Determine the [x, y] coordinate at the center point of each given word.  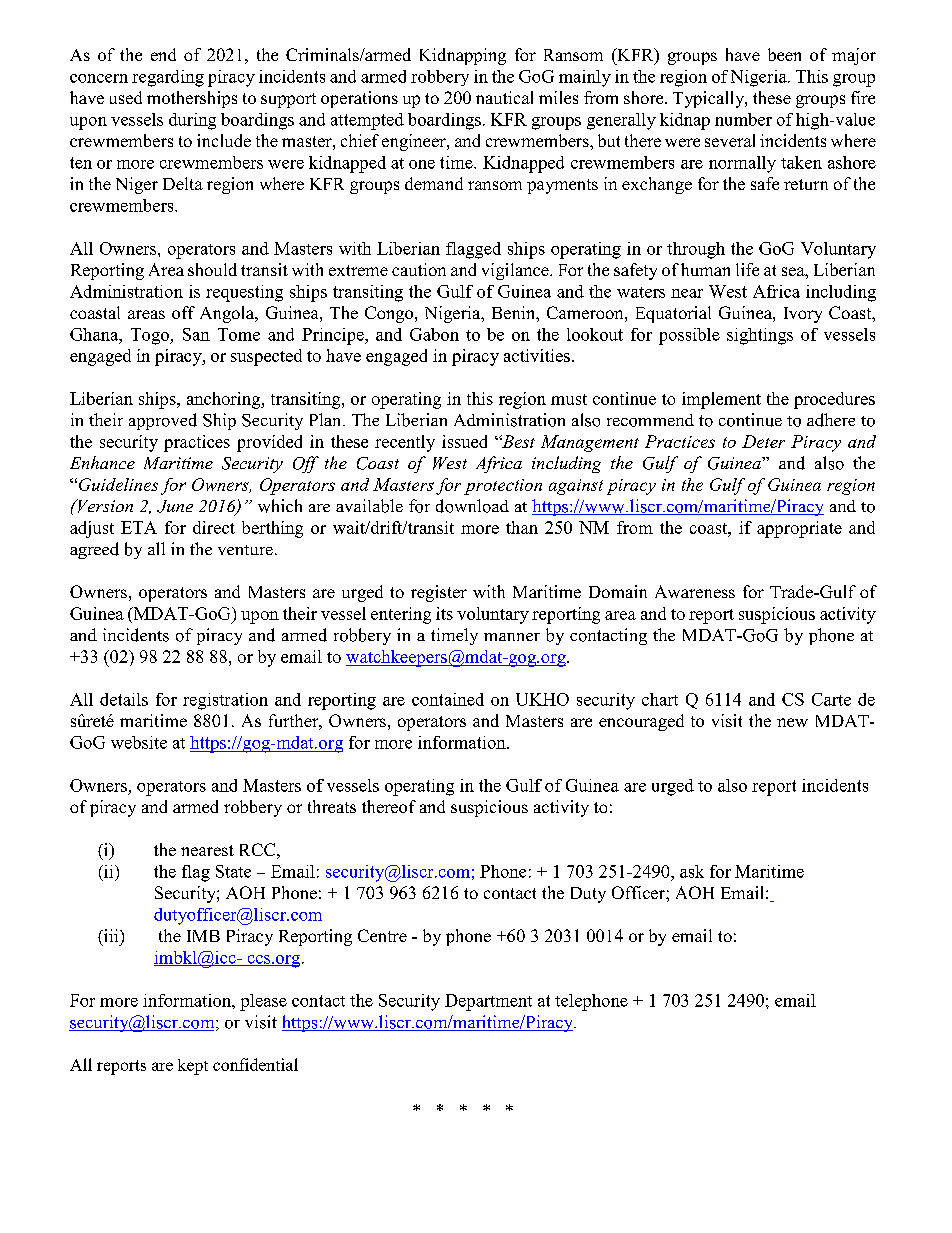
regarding [168, 78]
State [233, 871]
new [792, 722]
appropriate [799, 529]
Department [488, 1002]
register [439, 593]
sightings [760, 336]
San [196, 334]
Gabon [434, 334]
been [784, 54]
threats [332, 806]
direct [214, 527]
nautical [504, 97]
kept [193, 1067]
